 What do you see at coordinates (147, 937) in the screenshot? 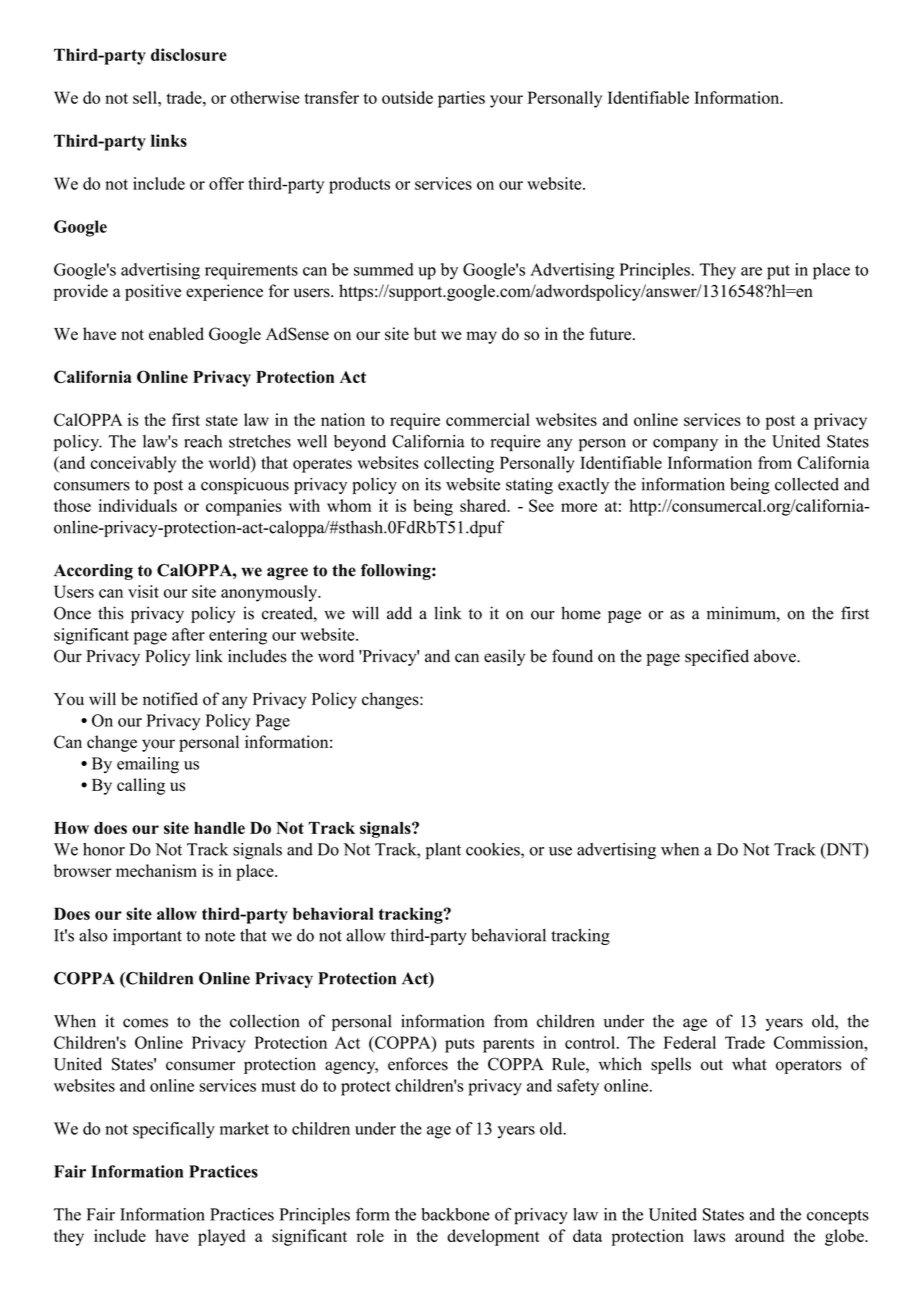
I see `important` at bounding box center [147, 937].
